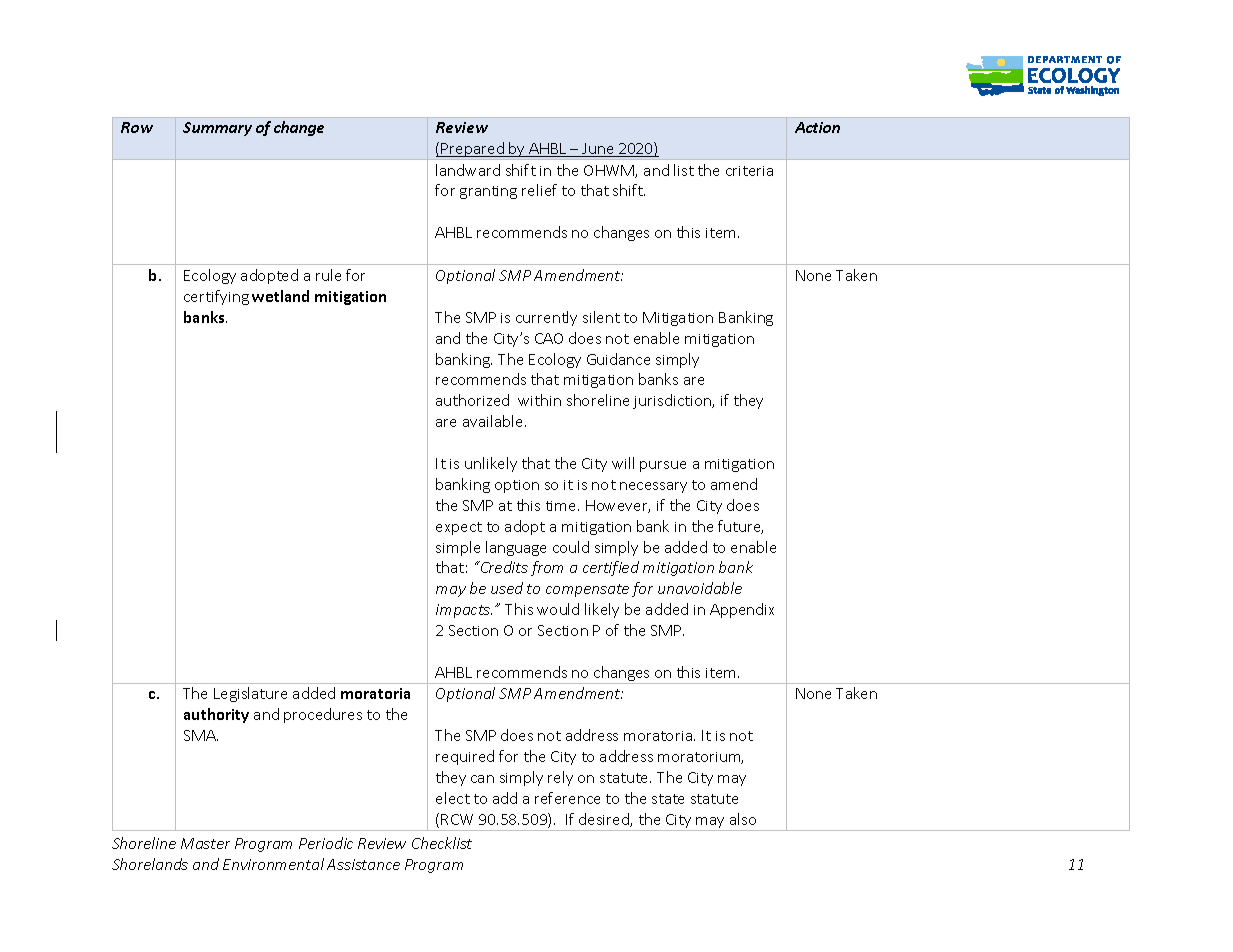  What do you see at coordinates (749, 171) in the screenshot?
I see `criteria` at bounding box center [749, 171].
